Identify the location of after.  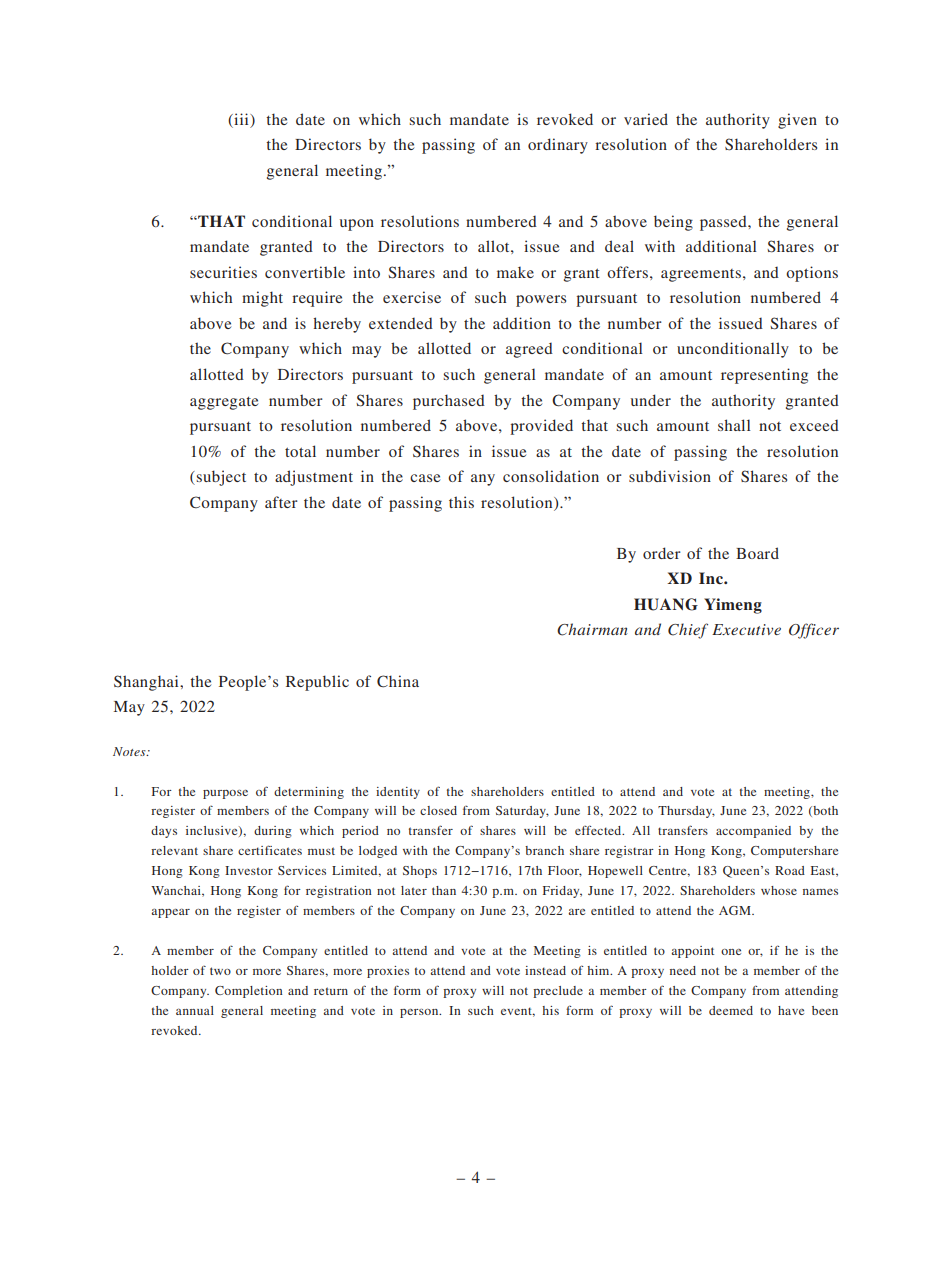
(281, 502).
